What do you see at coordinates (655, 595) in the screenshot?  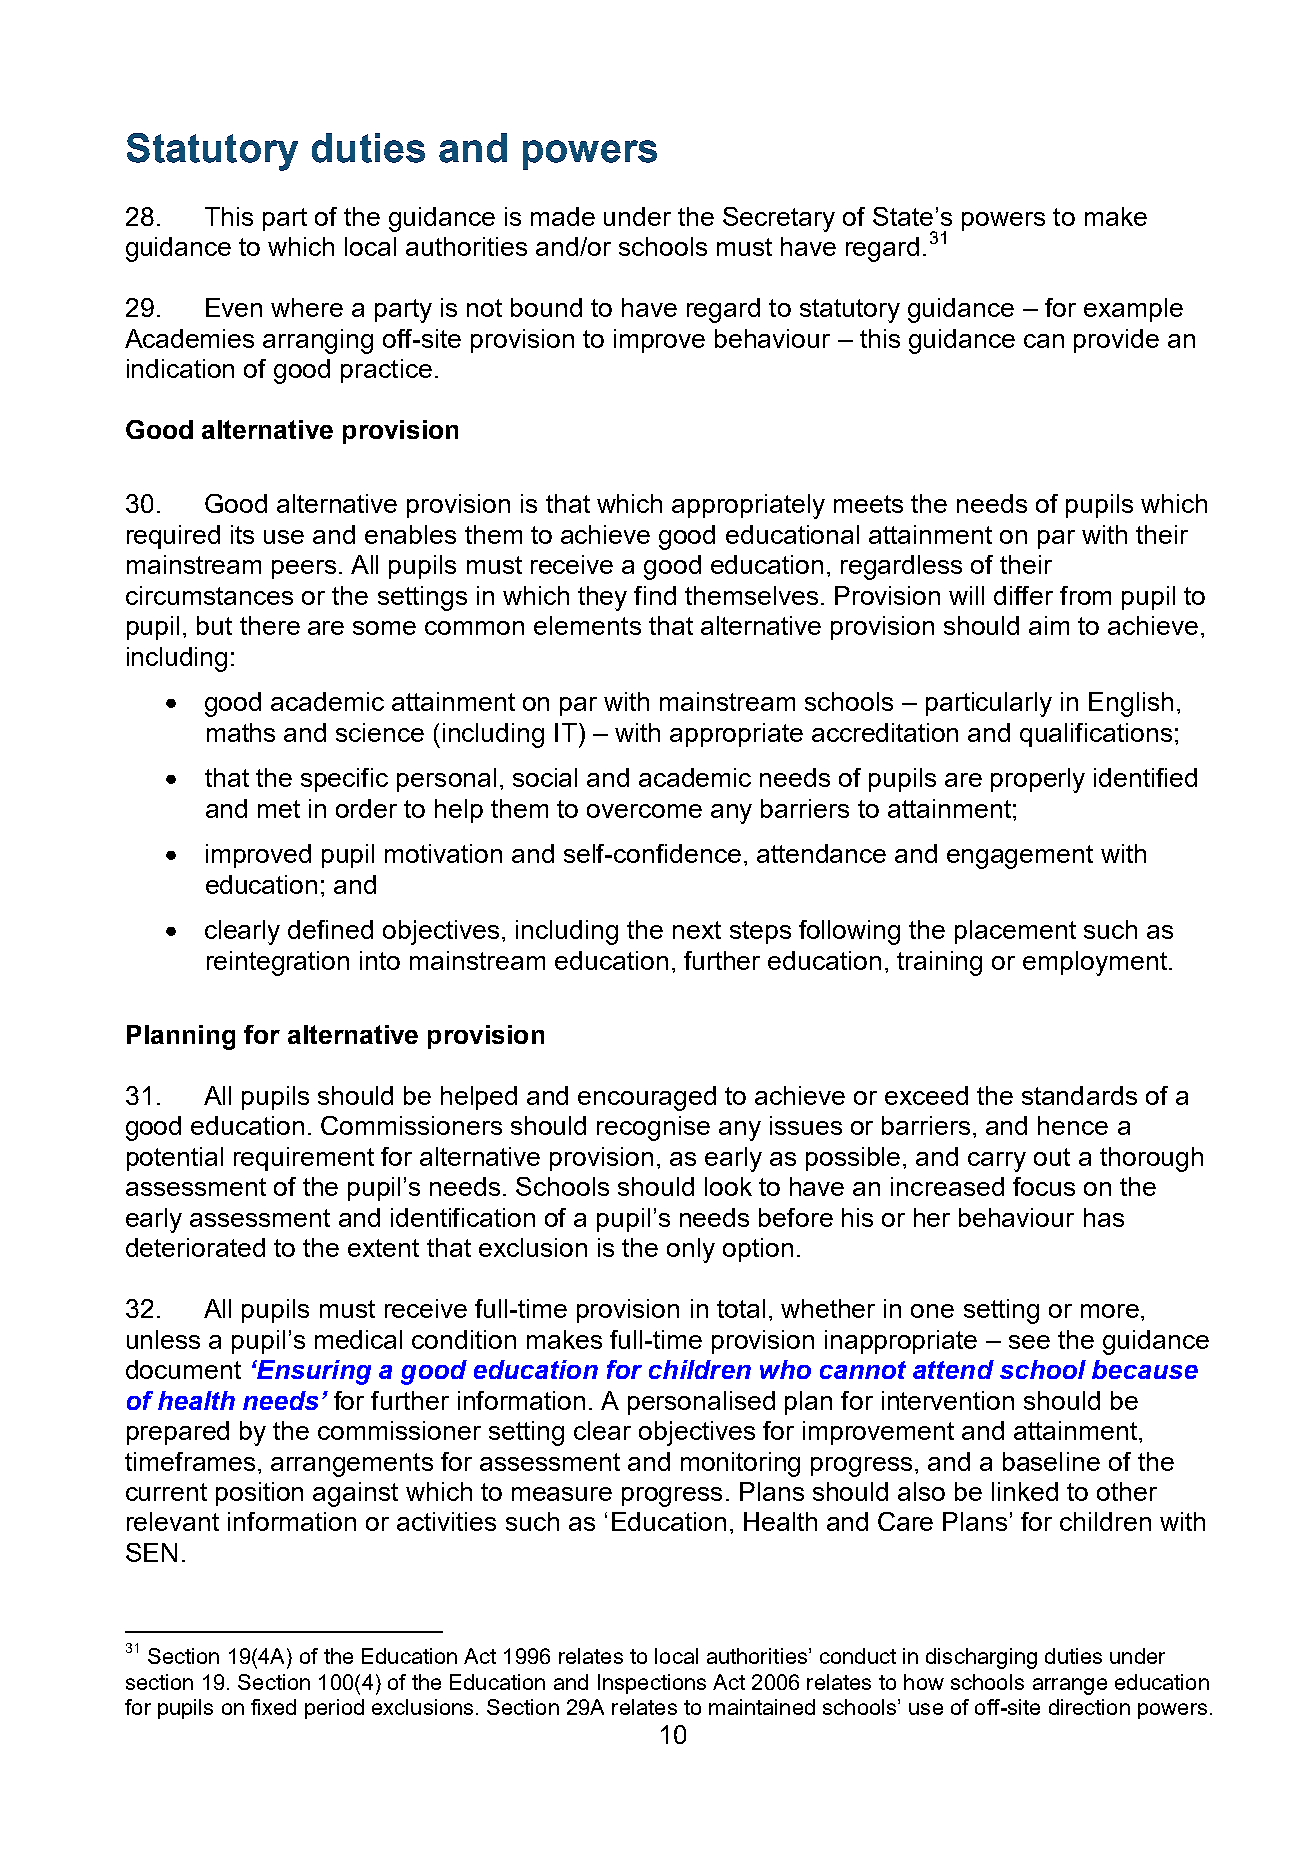 I see `find` at bounding box center [655, 595].
